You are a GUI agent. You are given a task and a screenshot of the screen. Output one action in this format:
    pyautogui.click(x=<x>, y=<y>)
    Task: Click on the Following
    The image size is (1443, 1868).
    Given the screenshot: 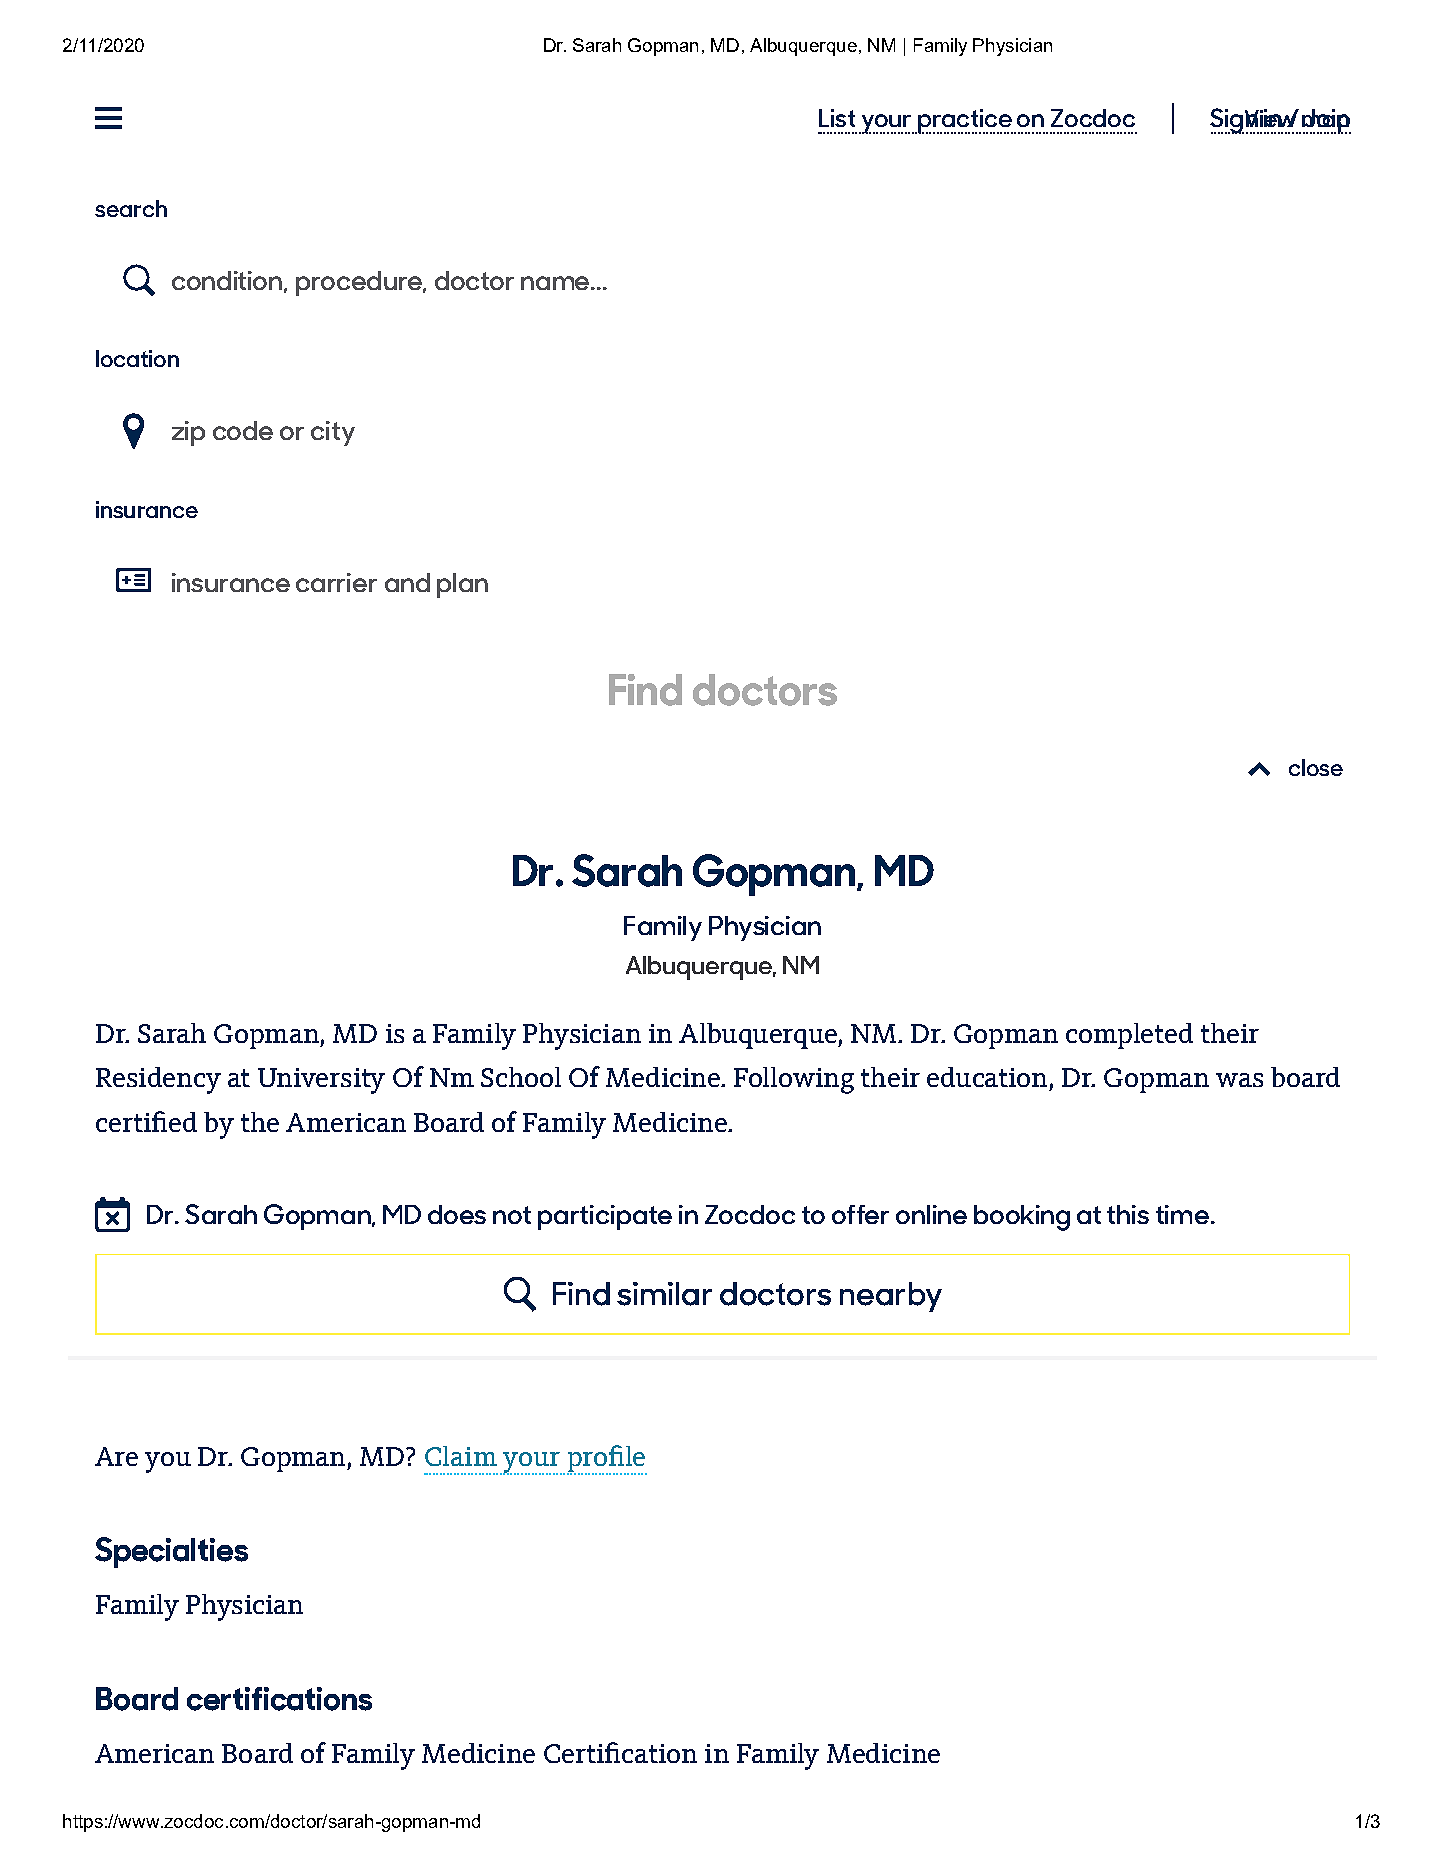 What is the action you would take?
    pyautogui.click(x=794, y=1080)
